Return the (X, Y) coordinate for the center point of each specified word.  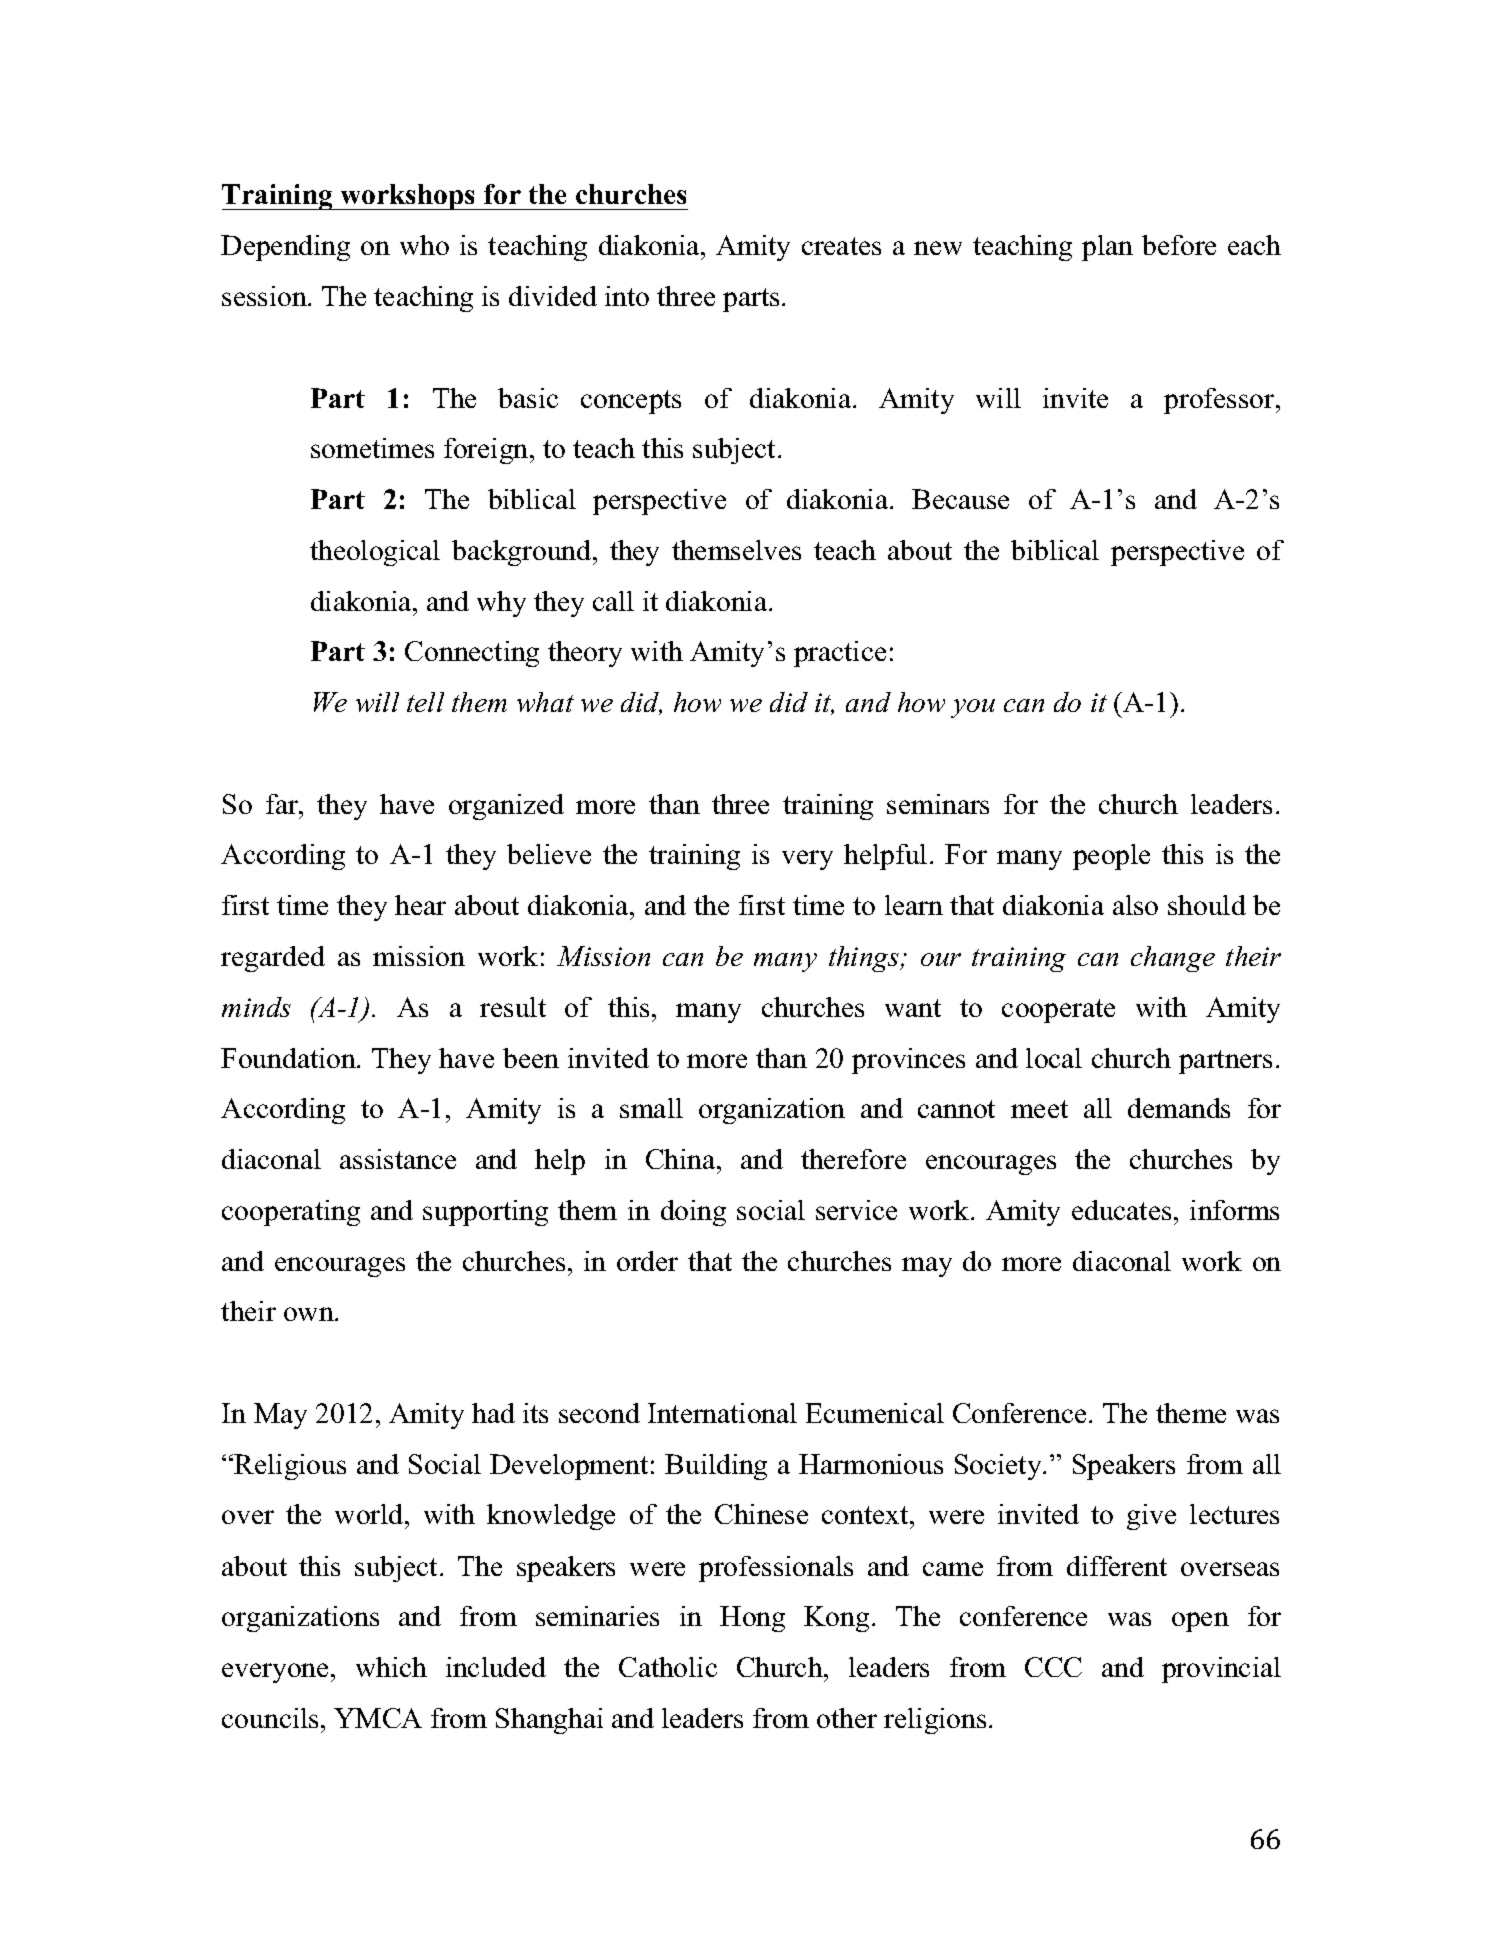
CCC (1053, 1667)
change (1173, 959)
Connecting (472, 654)
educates (1121, 1210)
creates (841, 246)
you (973, 708)
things (865, 959)
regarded (273, 959)
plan (1107, 248)
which (391, 1667)
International (722, 1413)
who (424, 245)
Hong (752, 1619)
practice (840, 654)
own (310, 1314)
